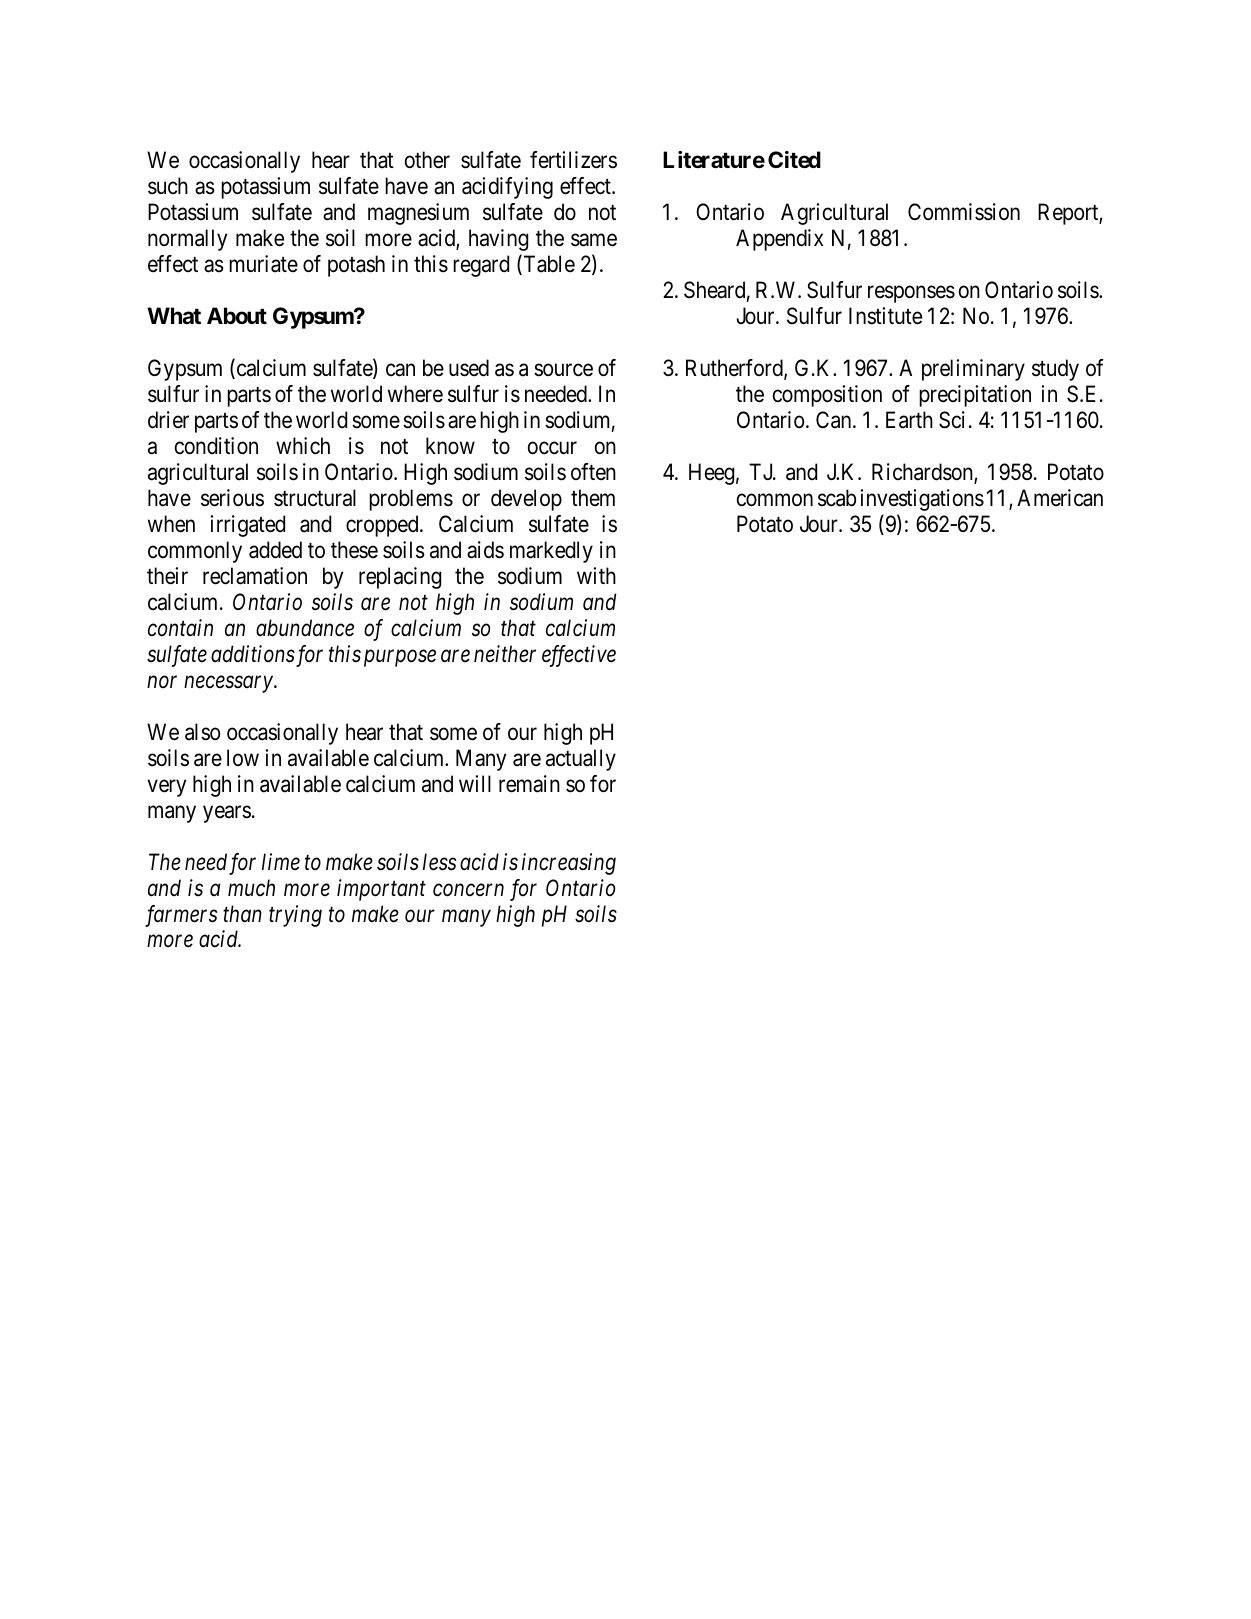  What do you see at coordinates (551, 552) in the document?
I see `markedly` at bounding box center [551, 552].
